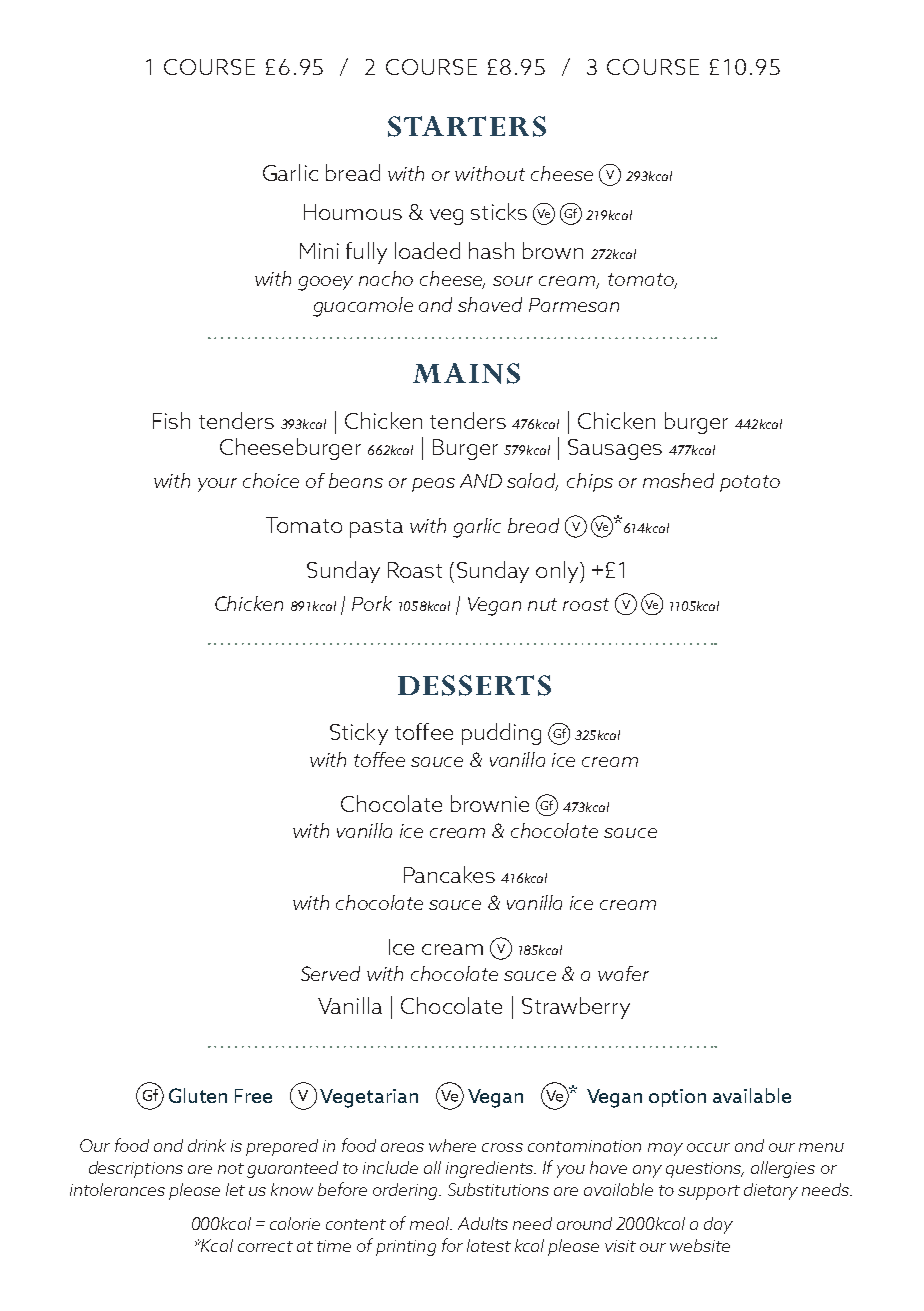 Image resolution: width=924 pixels, height=1311 pixels. I want to click on let, so click(235, 1189).
